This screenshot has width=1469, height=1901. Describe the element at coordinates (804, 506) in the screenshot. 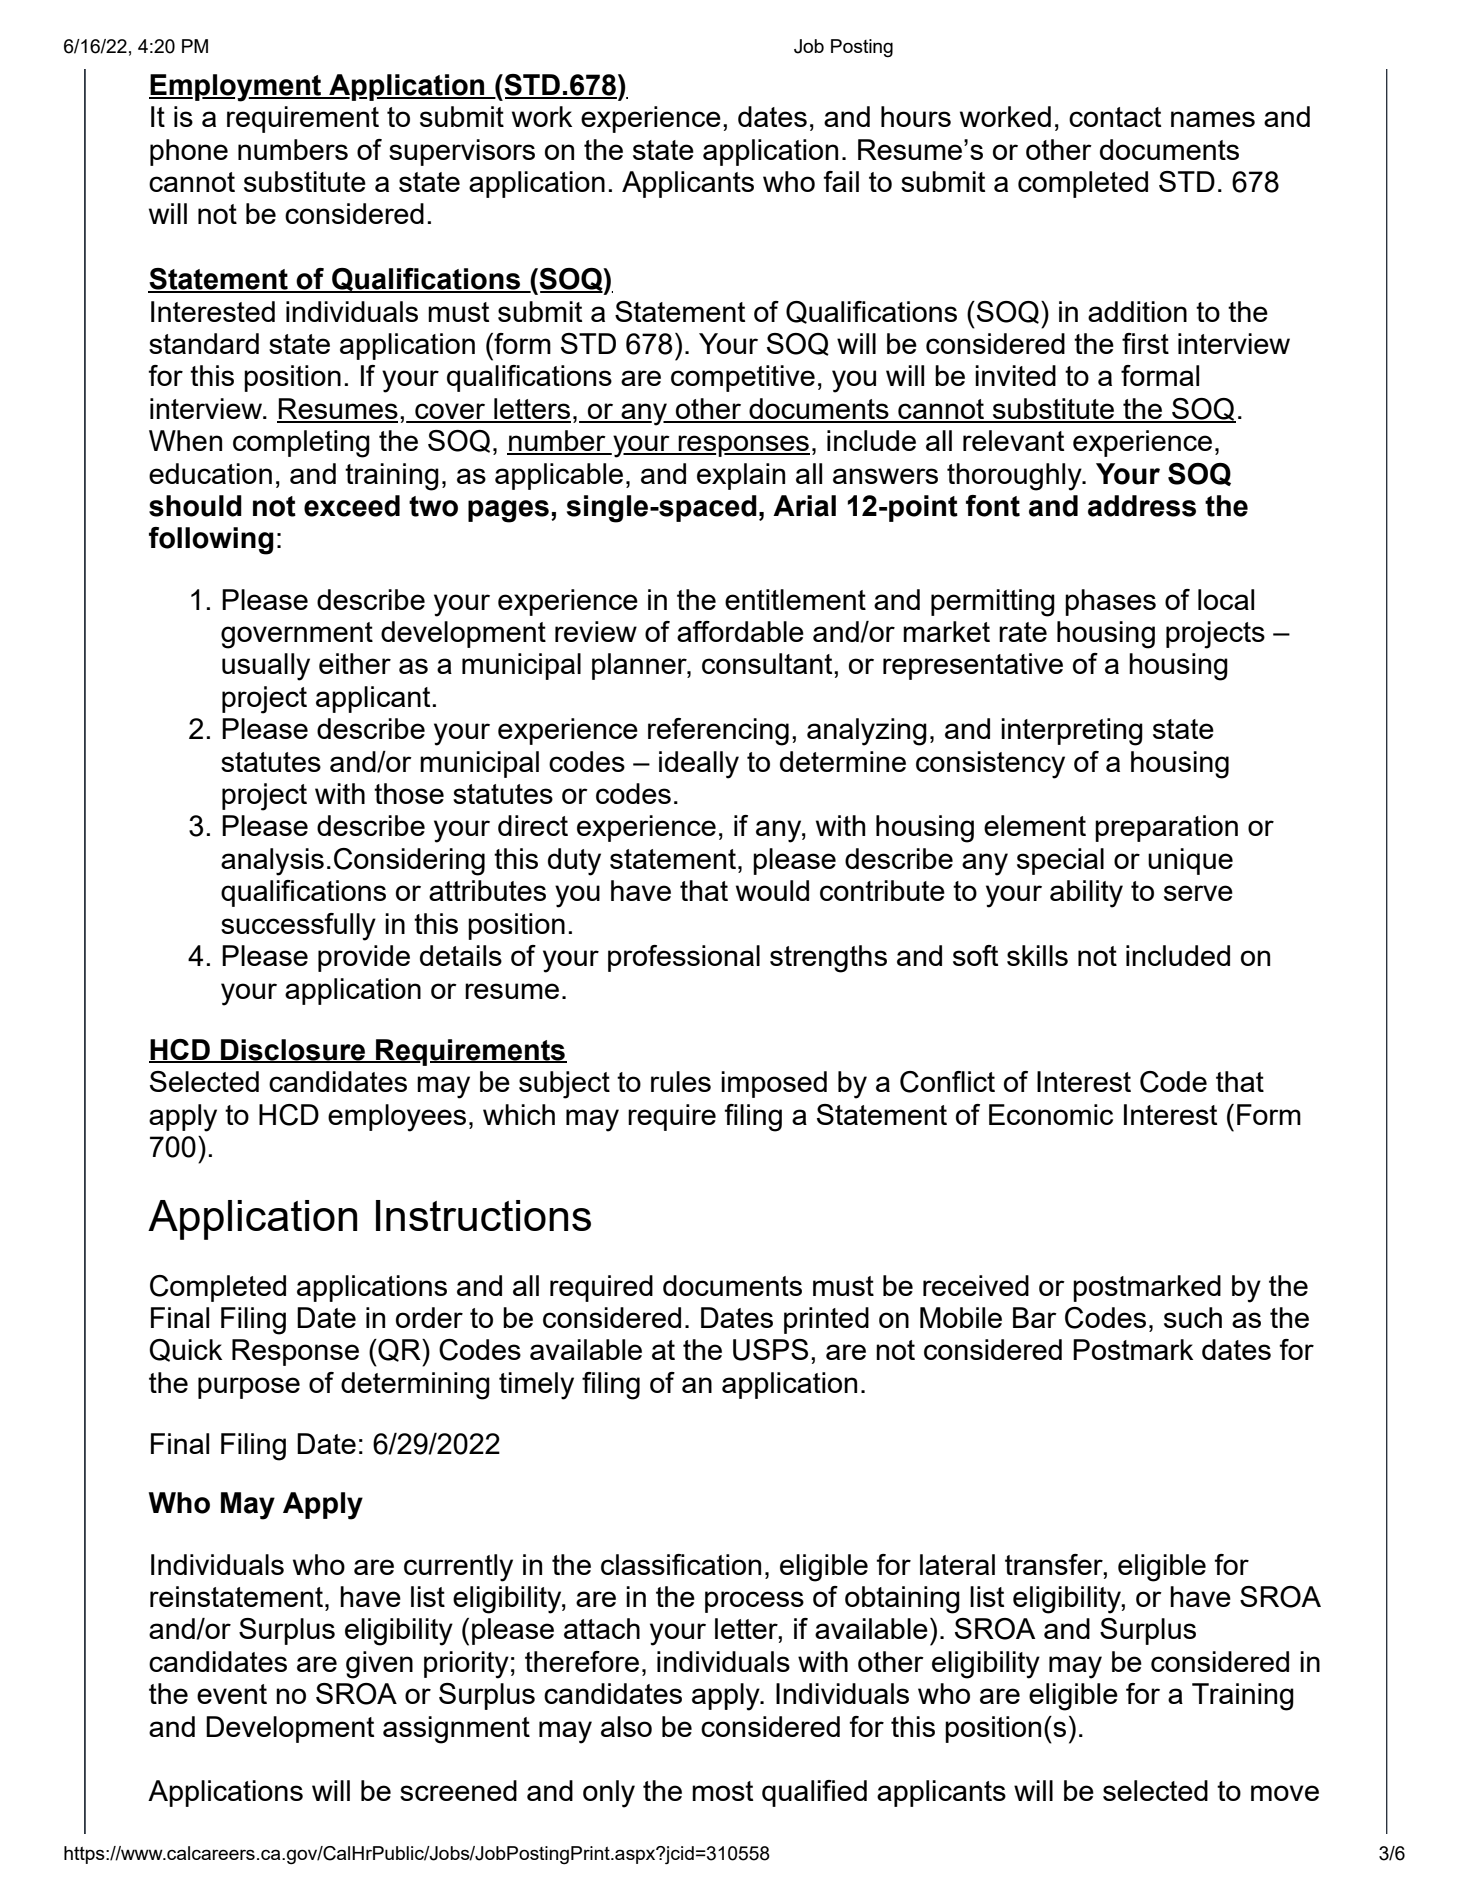

I see `Arial` at that location.
